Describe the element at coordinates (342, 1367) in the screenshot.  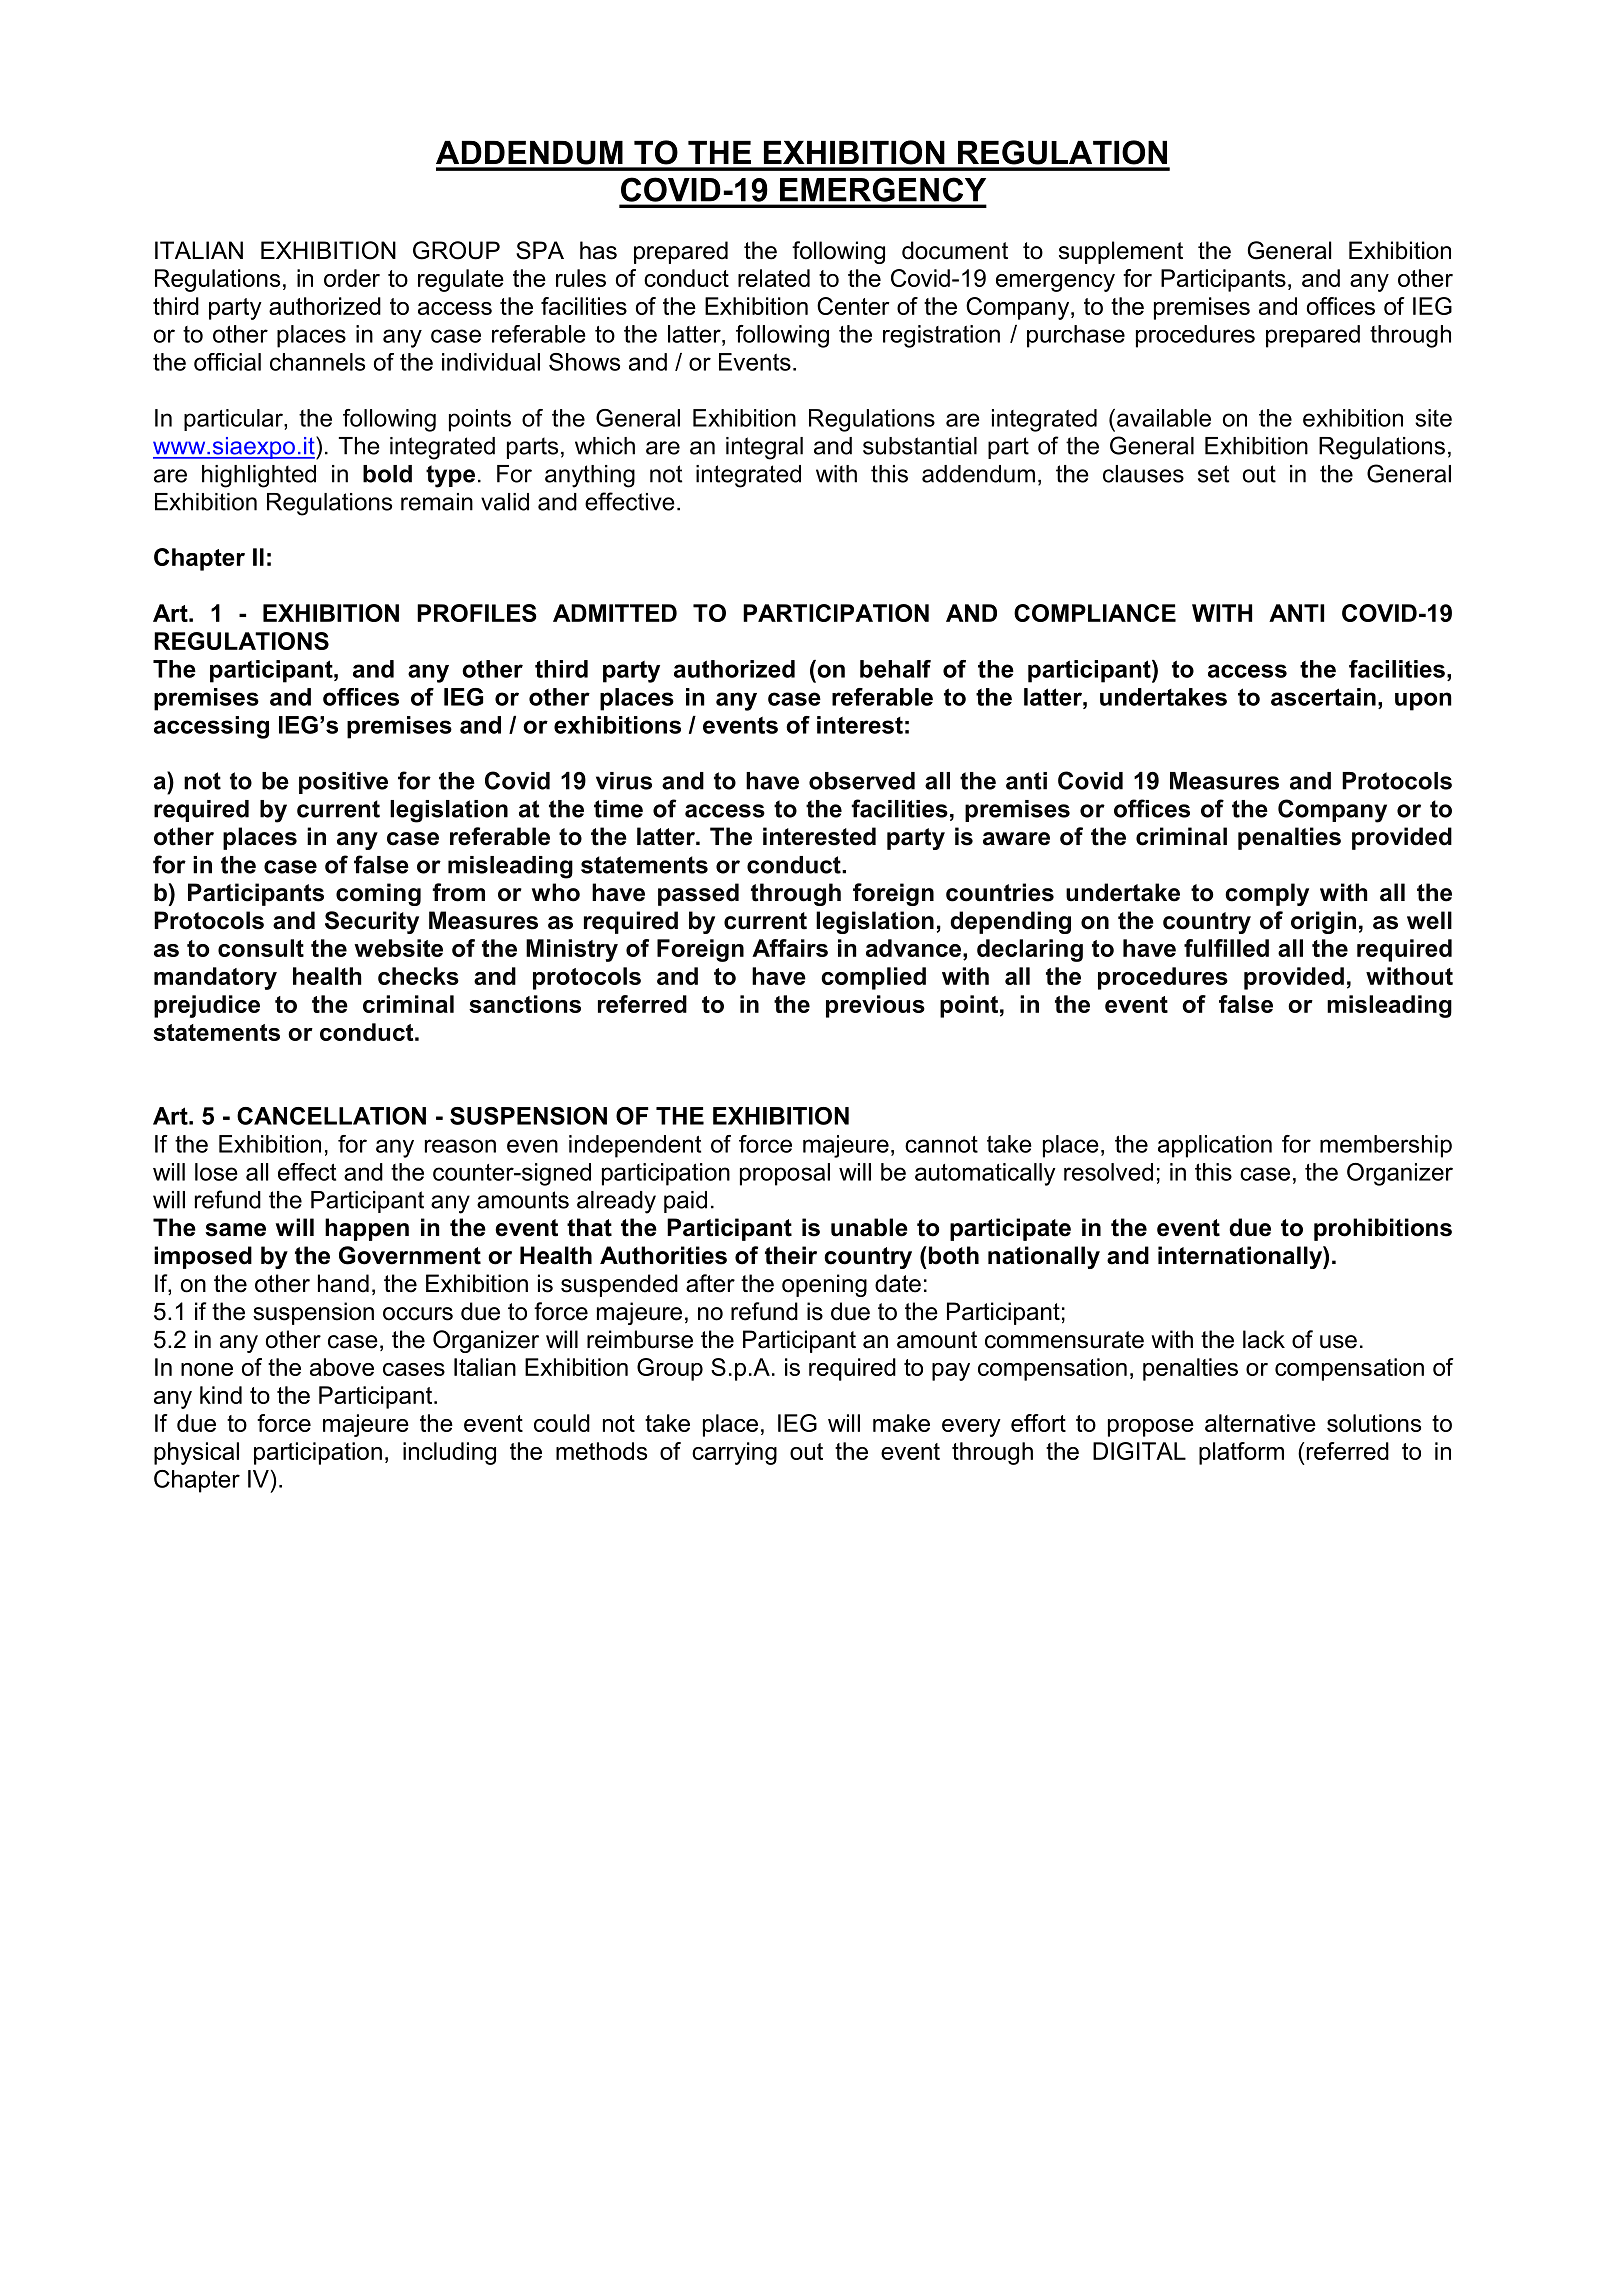
I see `above` at that location.
